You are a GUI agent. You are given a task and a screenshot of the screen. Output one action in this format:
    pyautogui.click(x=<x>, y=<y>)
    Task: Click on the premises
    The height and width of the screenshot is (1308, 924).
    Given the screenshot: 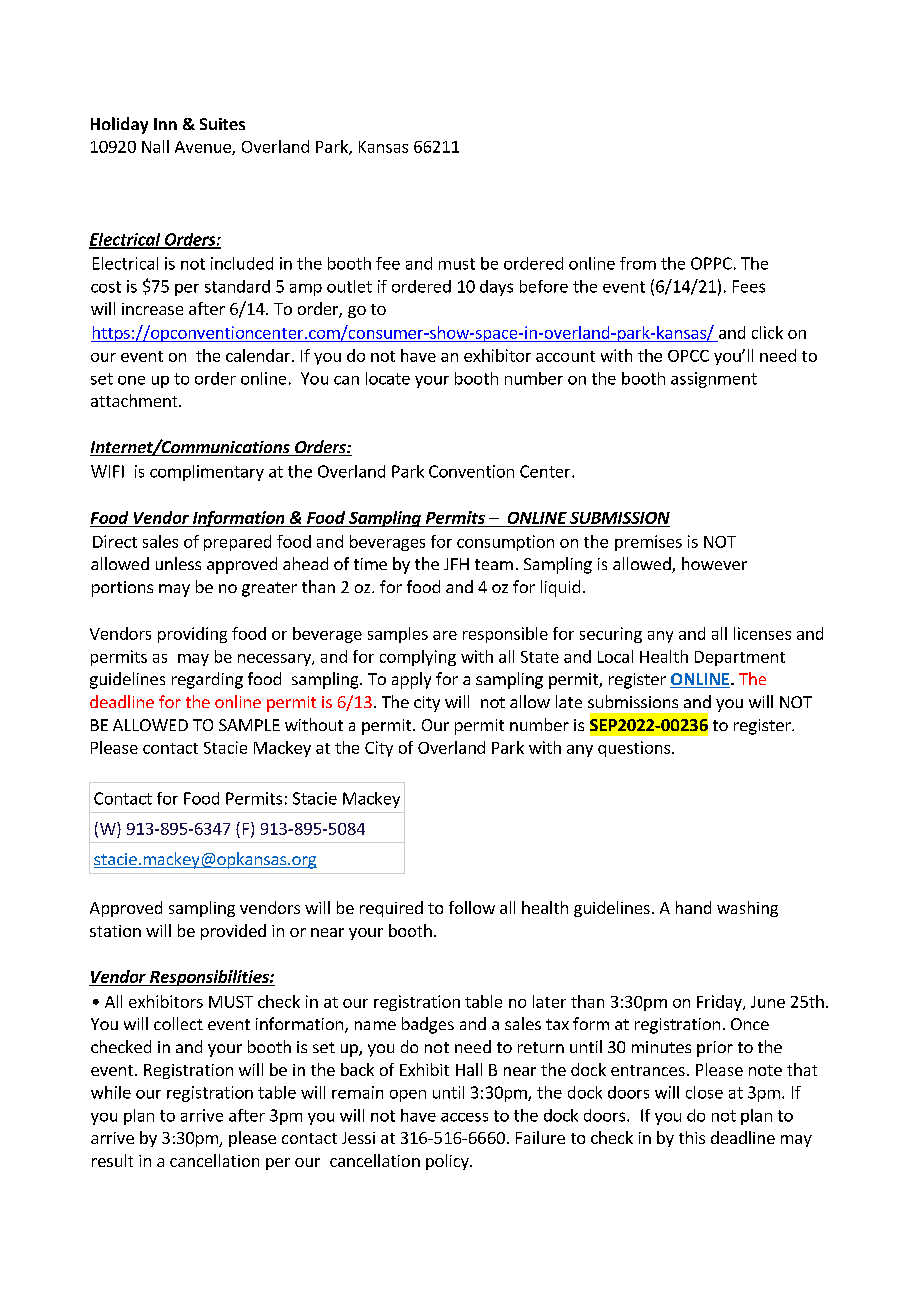 What is the action you would take?
    pyautogui.click(x=648, y=543)
